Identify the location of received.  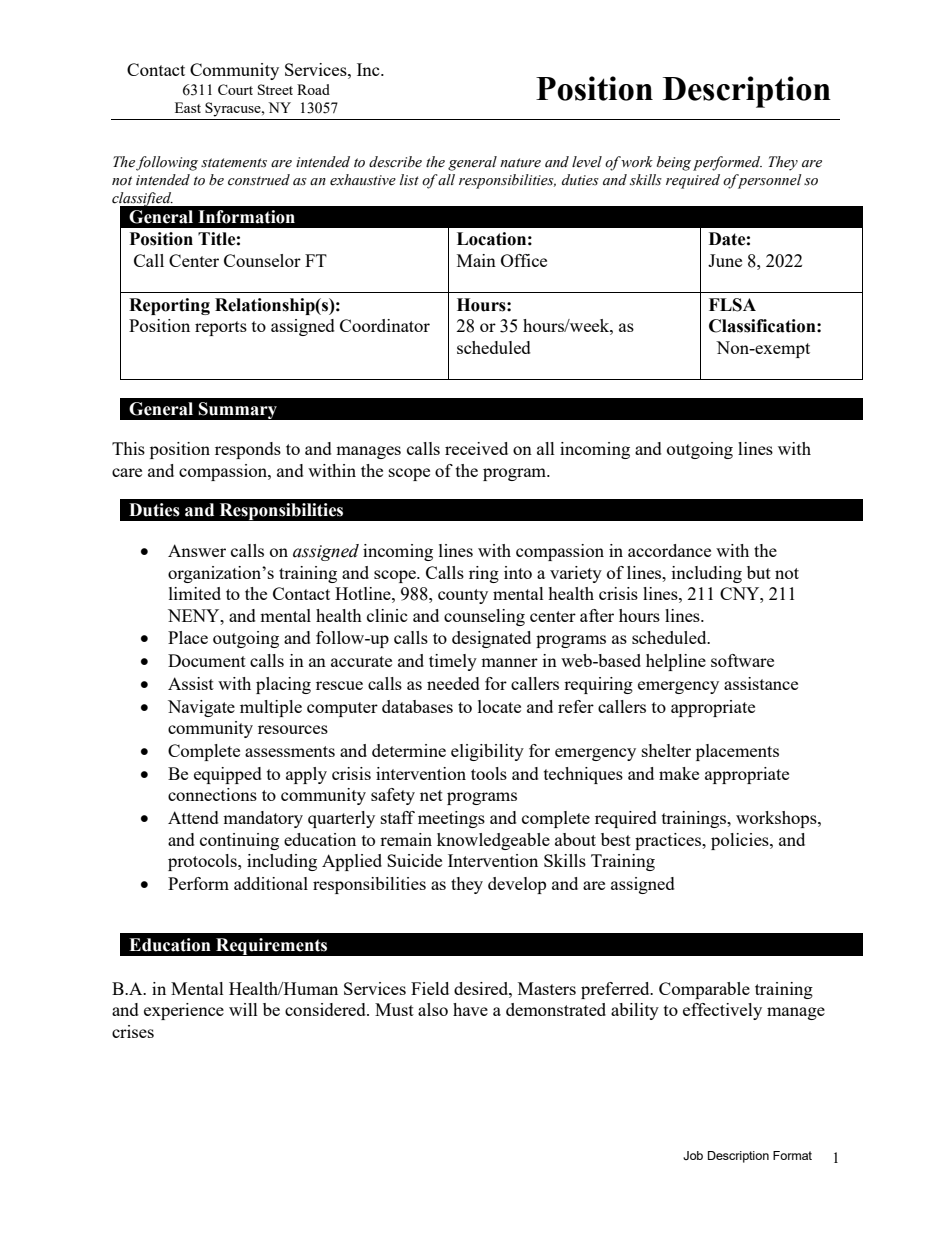
(476, 448).
